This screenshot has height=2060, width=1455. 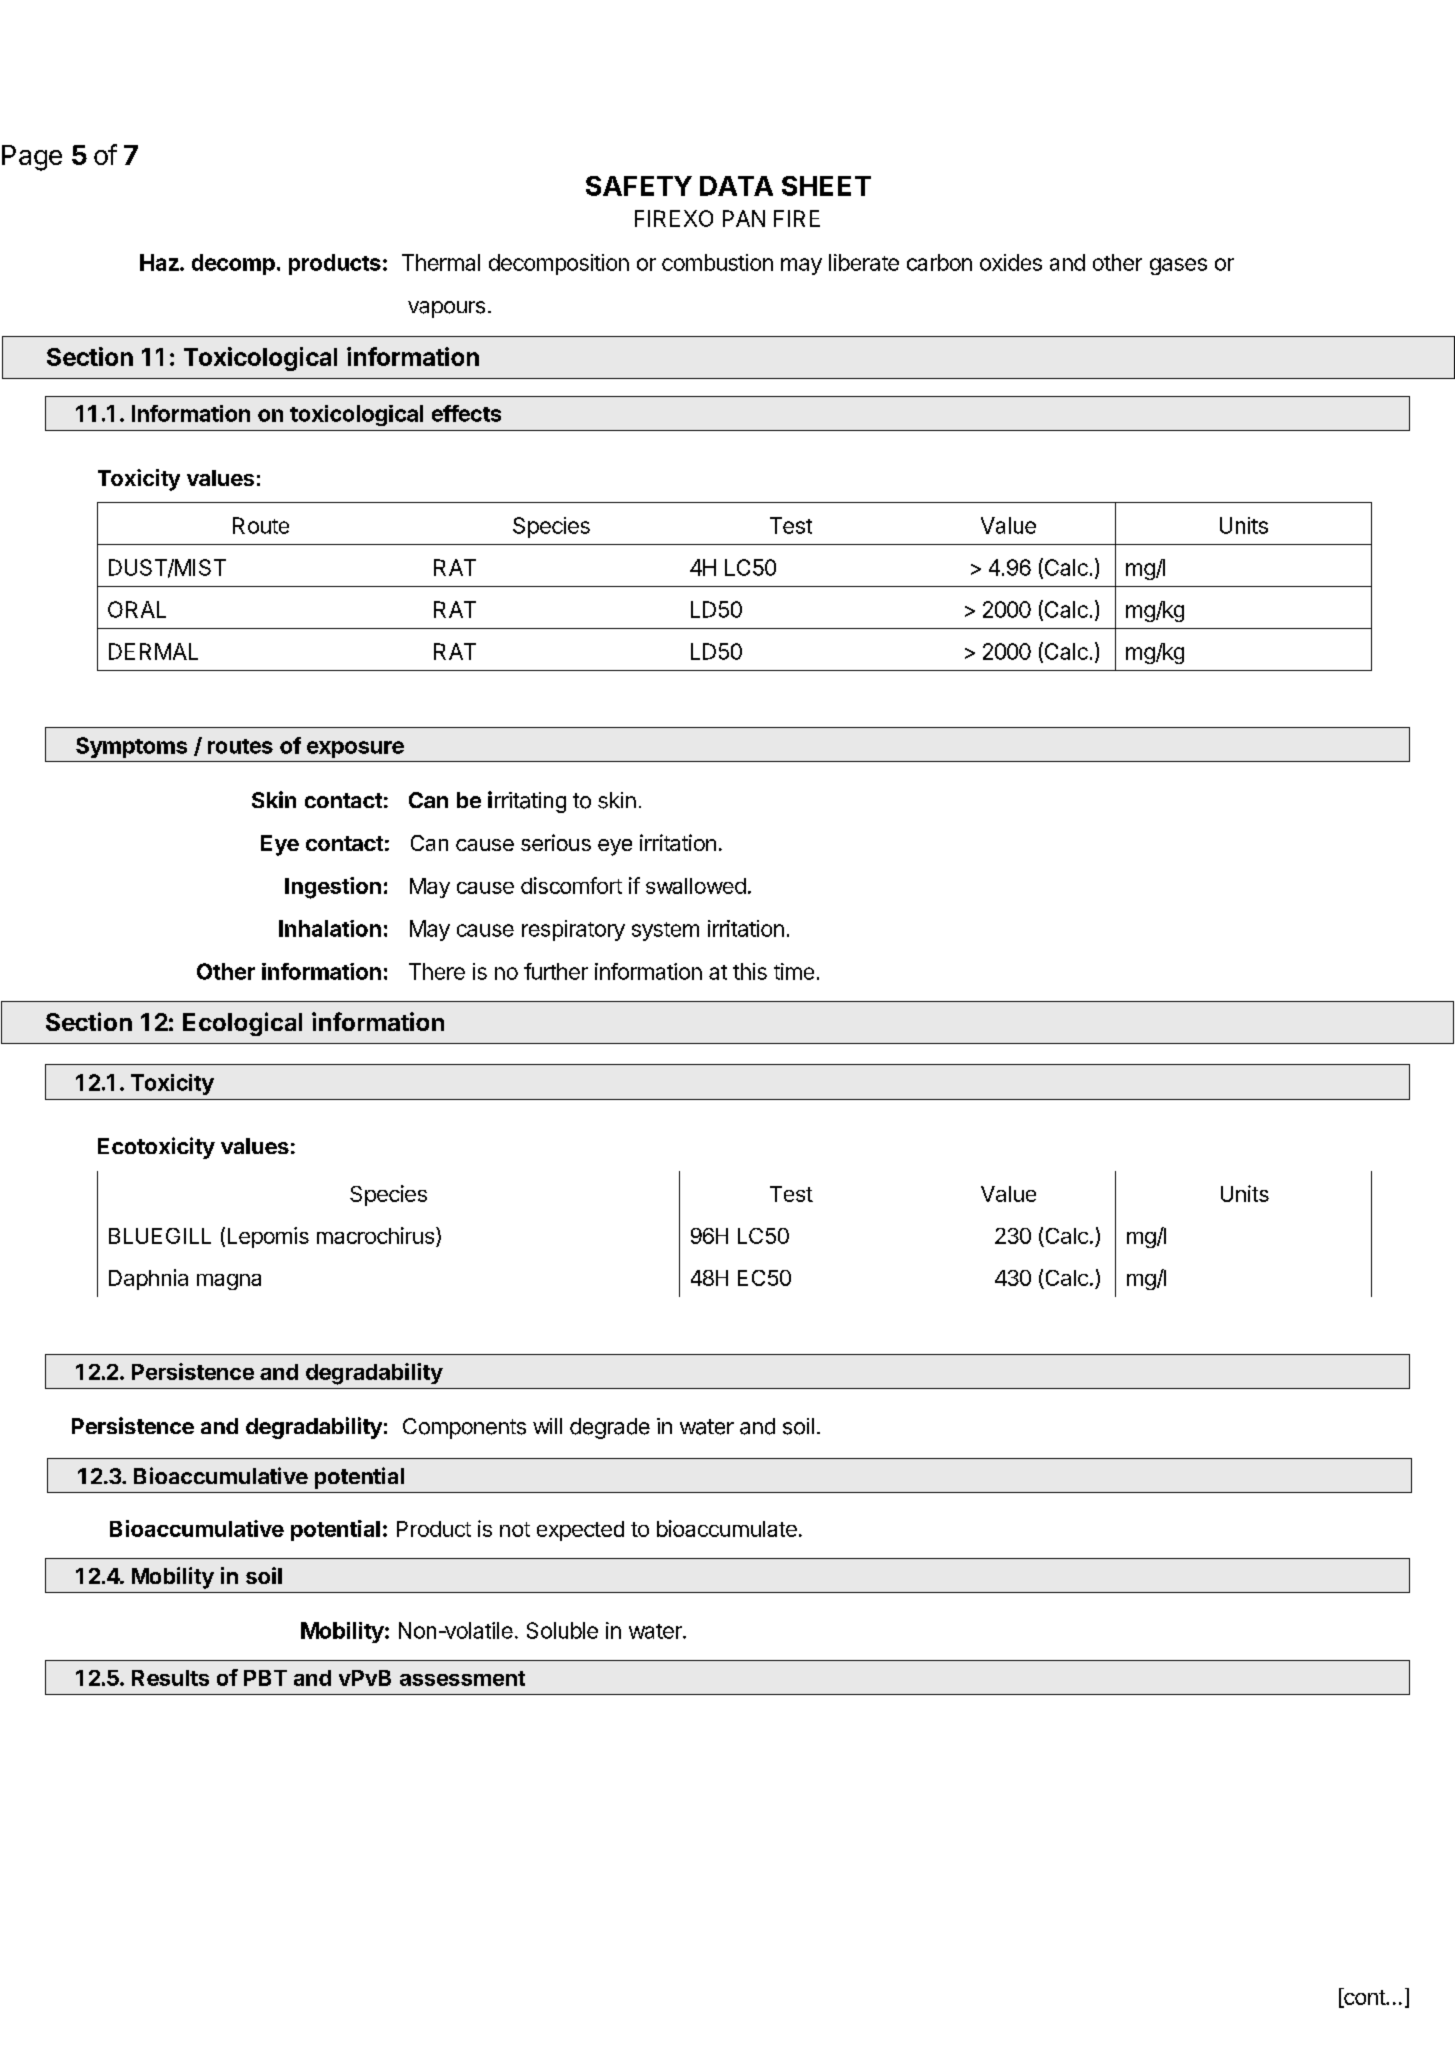 I want to click on time, so click(x=794, y=971).
